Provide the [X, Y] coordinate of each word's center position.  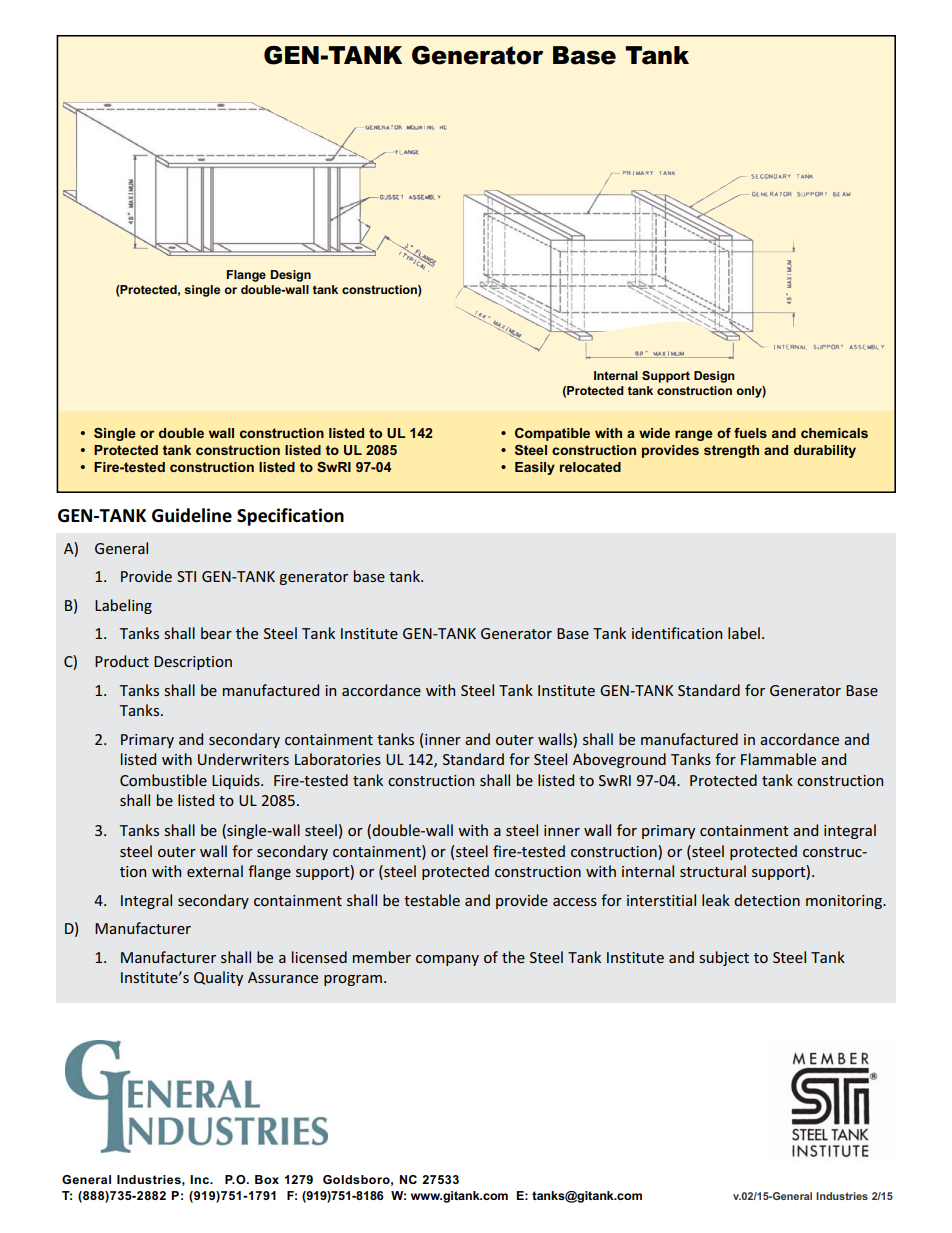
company [447, 960]
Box [267, 1179]
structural [713, 871]
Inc [200, 1179]
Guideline [192, 515]
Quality [218, 978]
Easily [535, 468]
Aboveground [619, 760]
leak [716, 900]
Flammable [778, 759]
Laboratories [338, 759]
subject [724, 958]
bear [216, 633]
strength [731, 451]
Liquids [237, 781]
